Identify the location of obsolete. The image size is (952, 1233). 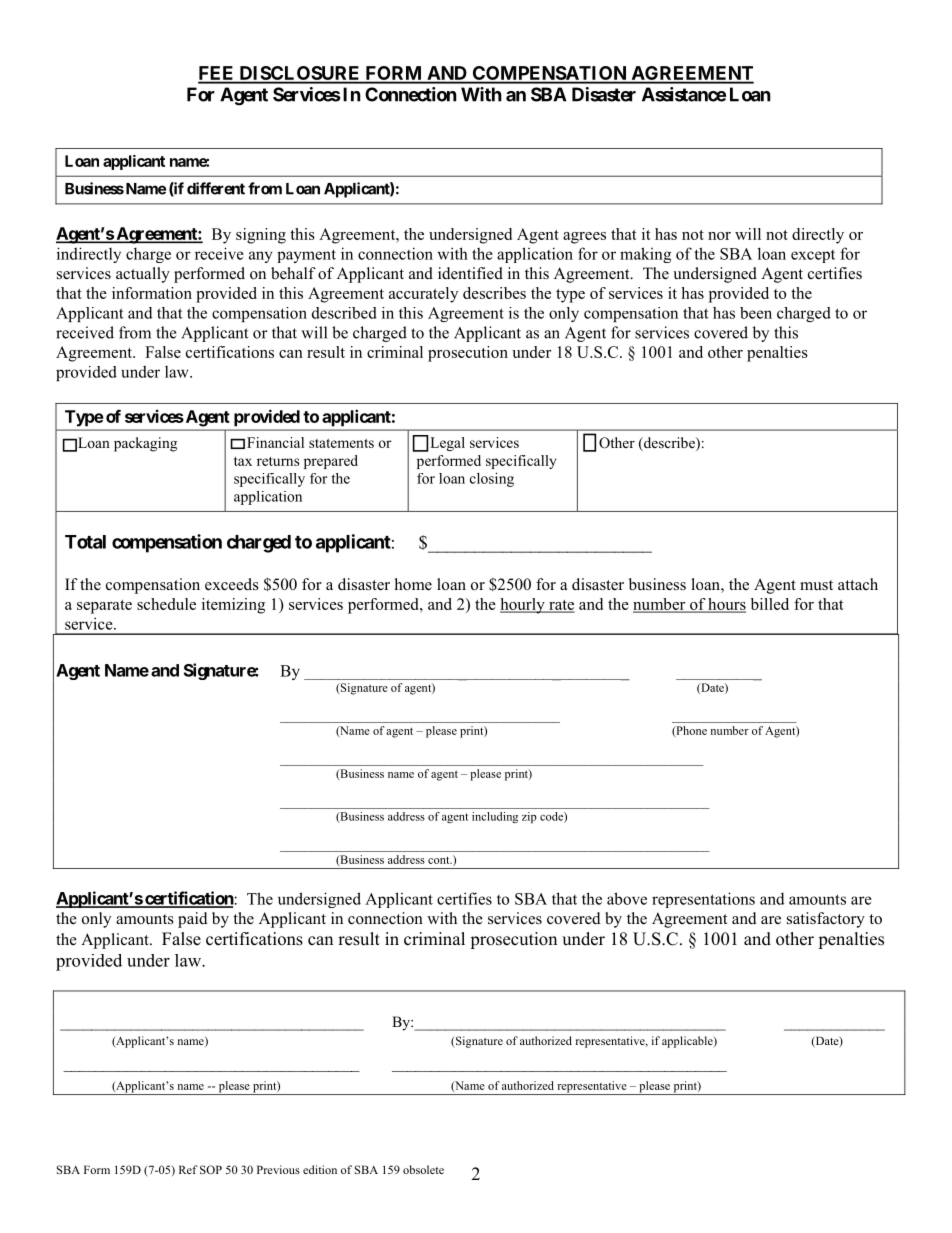
(423, 1169).
